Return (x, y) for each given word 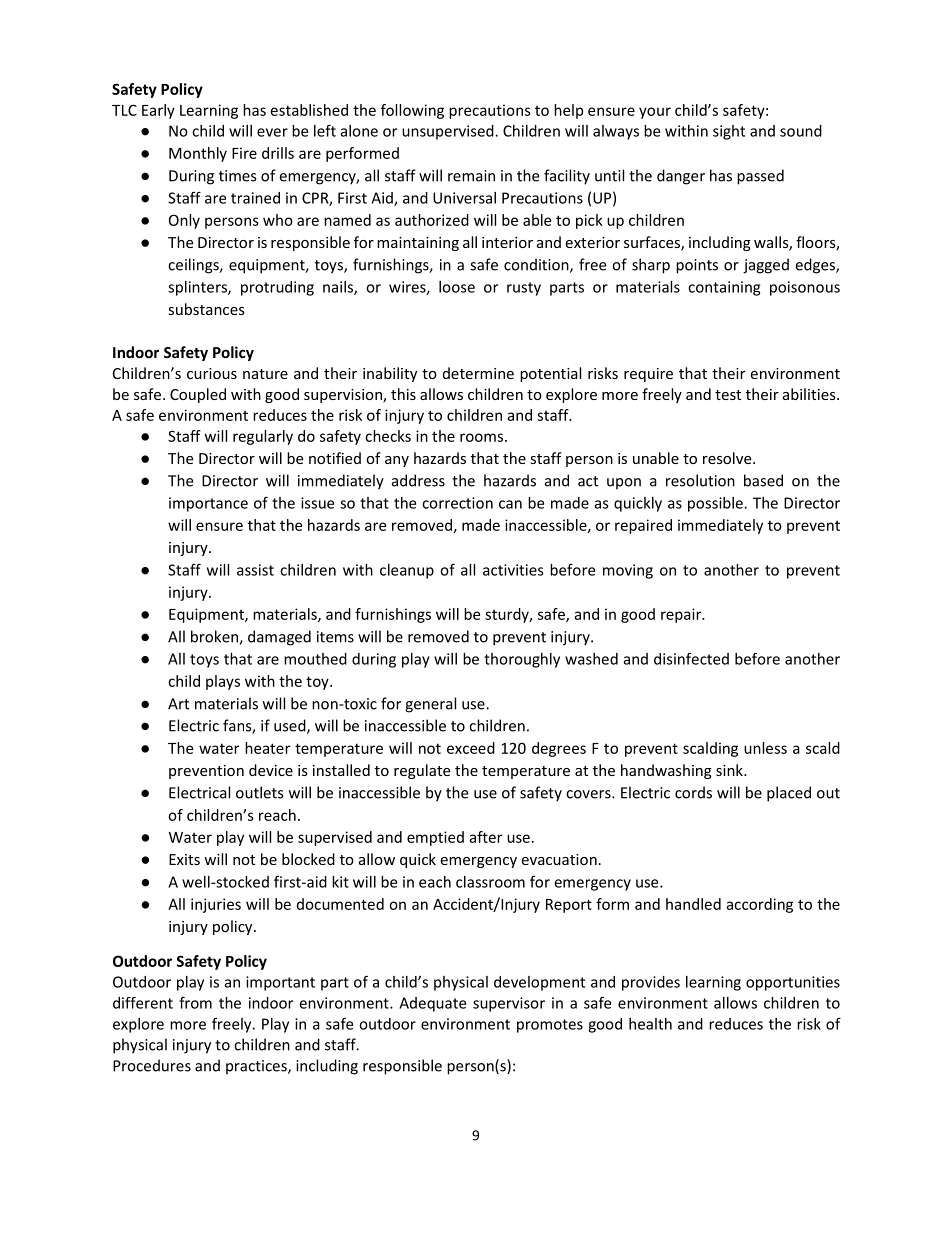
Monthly (198, 154)
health (650, 1024)
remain (471, 176)
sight (729, 132)
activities (513, 570)
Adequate (432, 1004)
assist (255, 570)
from (195, 1002)
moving (628, 571)
